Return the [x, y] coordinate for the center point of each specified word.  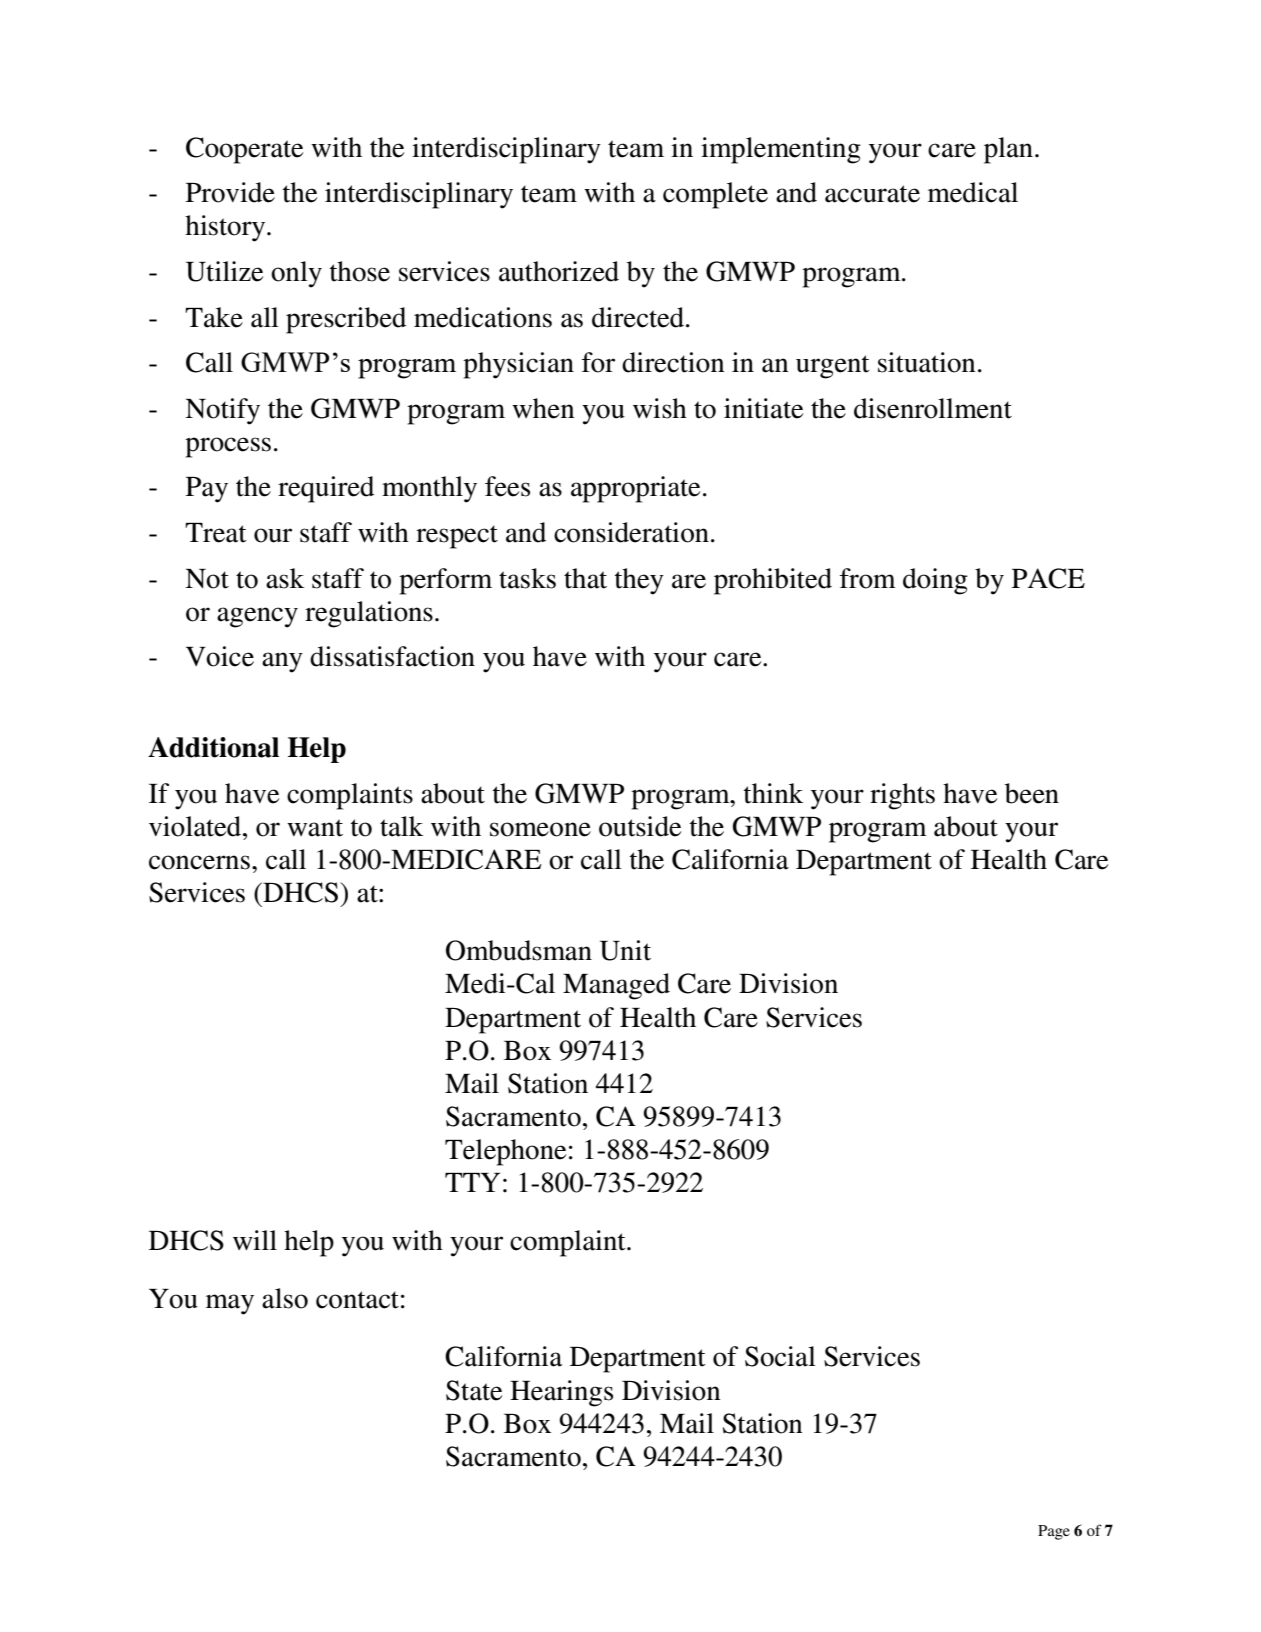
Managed [616, 986]
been [1032, 793]
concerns [199, 862]
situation [927, 362]
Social [780, 1356]
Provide [230, 192]
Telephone [505, 1152]
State [474, 1390]
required [326, 489]
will [255, 1240]
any [282, 662]
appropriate [635, 489]
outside [640, 826]
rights [902, 796]
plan [1008, 150]
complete [715, 195]
